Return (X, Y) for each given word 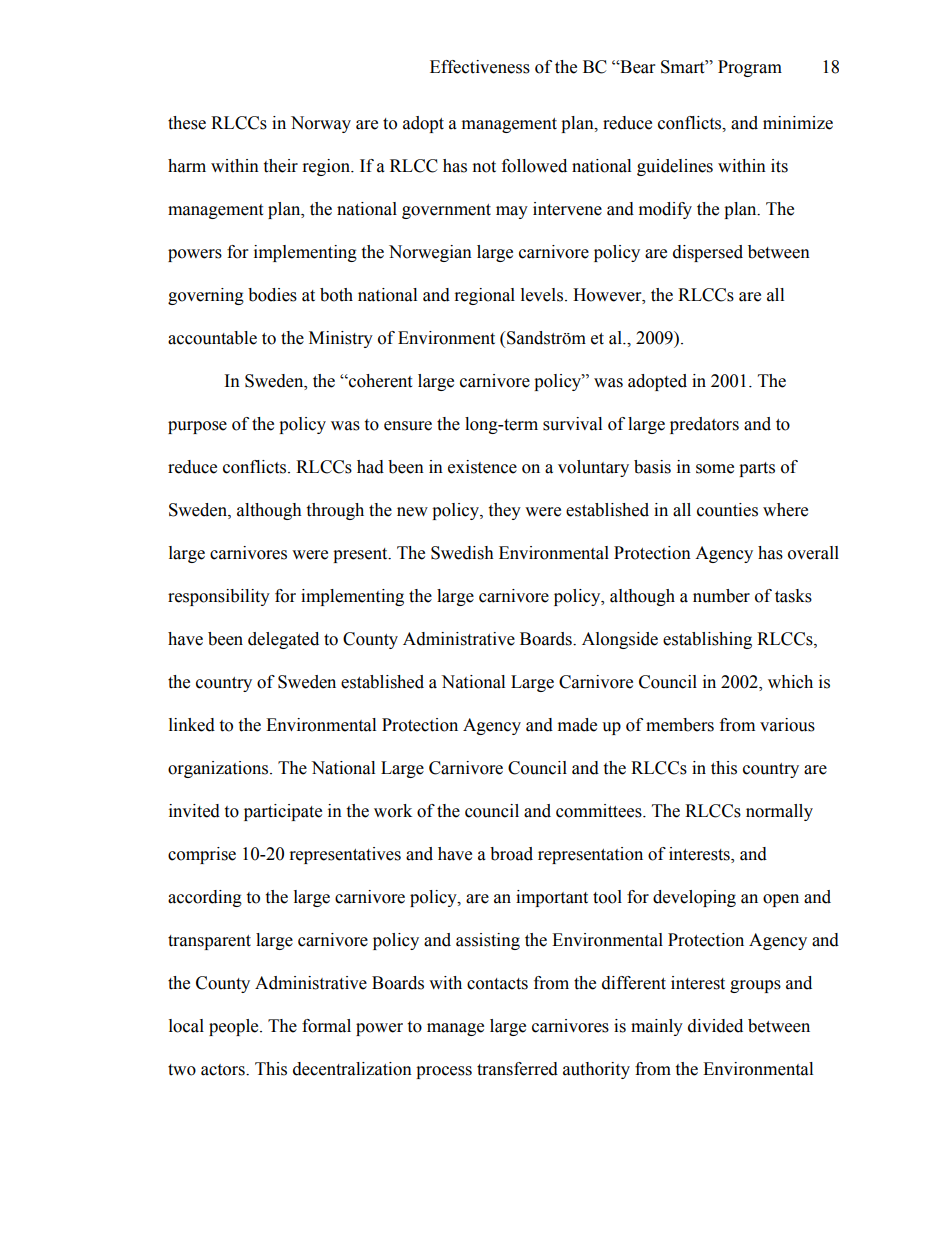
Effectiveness (480, 67)
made (577, 725)
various (787, 725)
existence (482, 467)
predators (704, 425)
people (235, 1027)
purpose (197, 427)
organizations (219, 769)
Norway (321, 124)
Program (750, 68)
